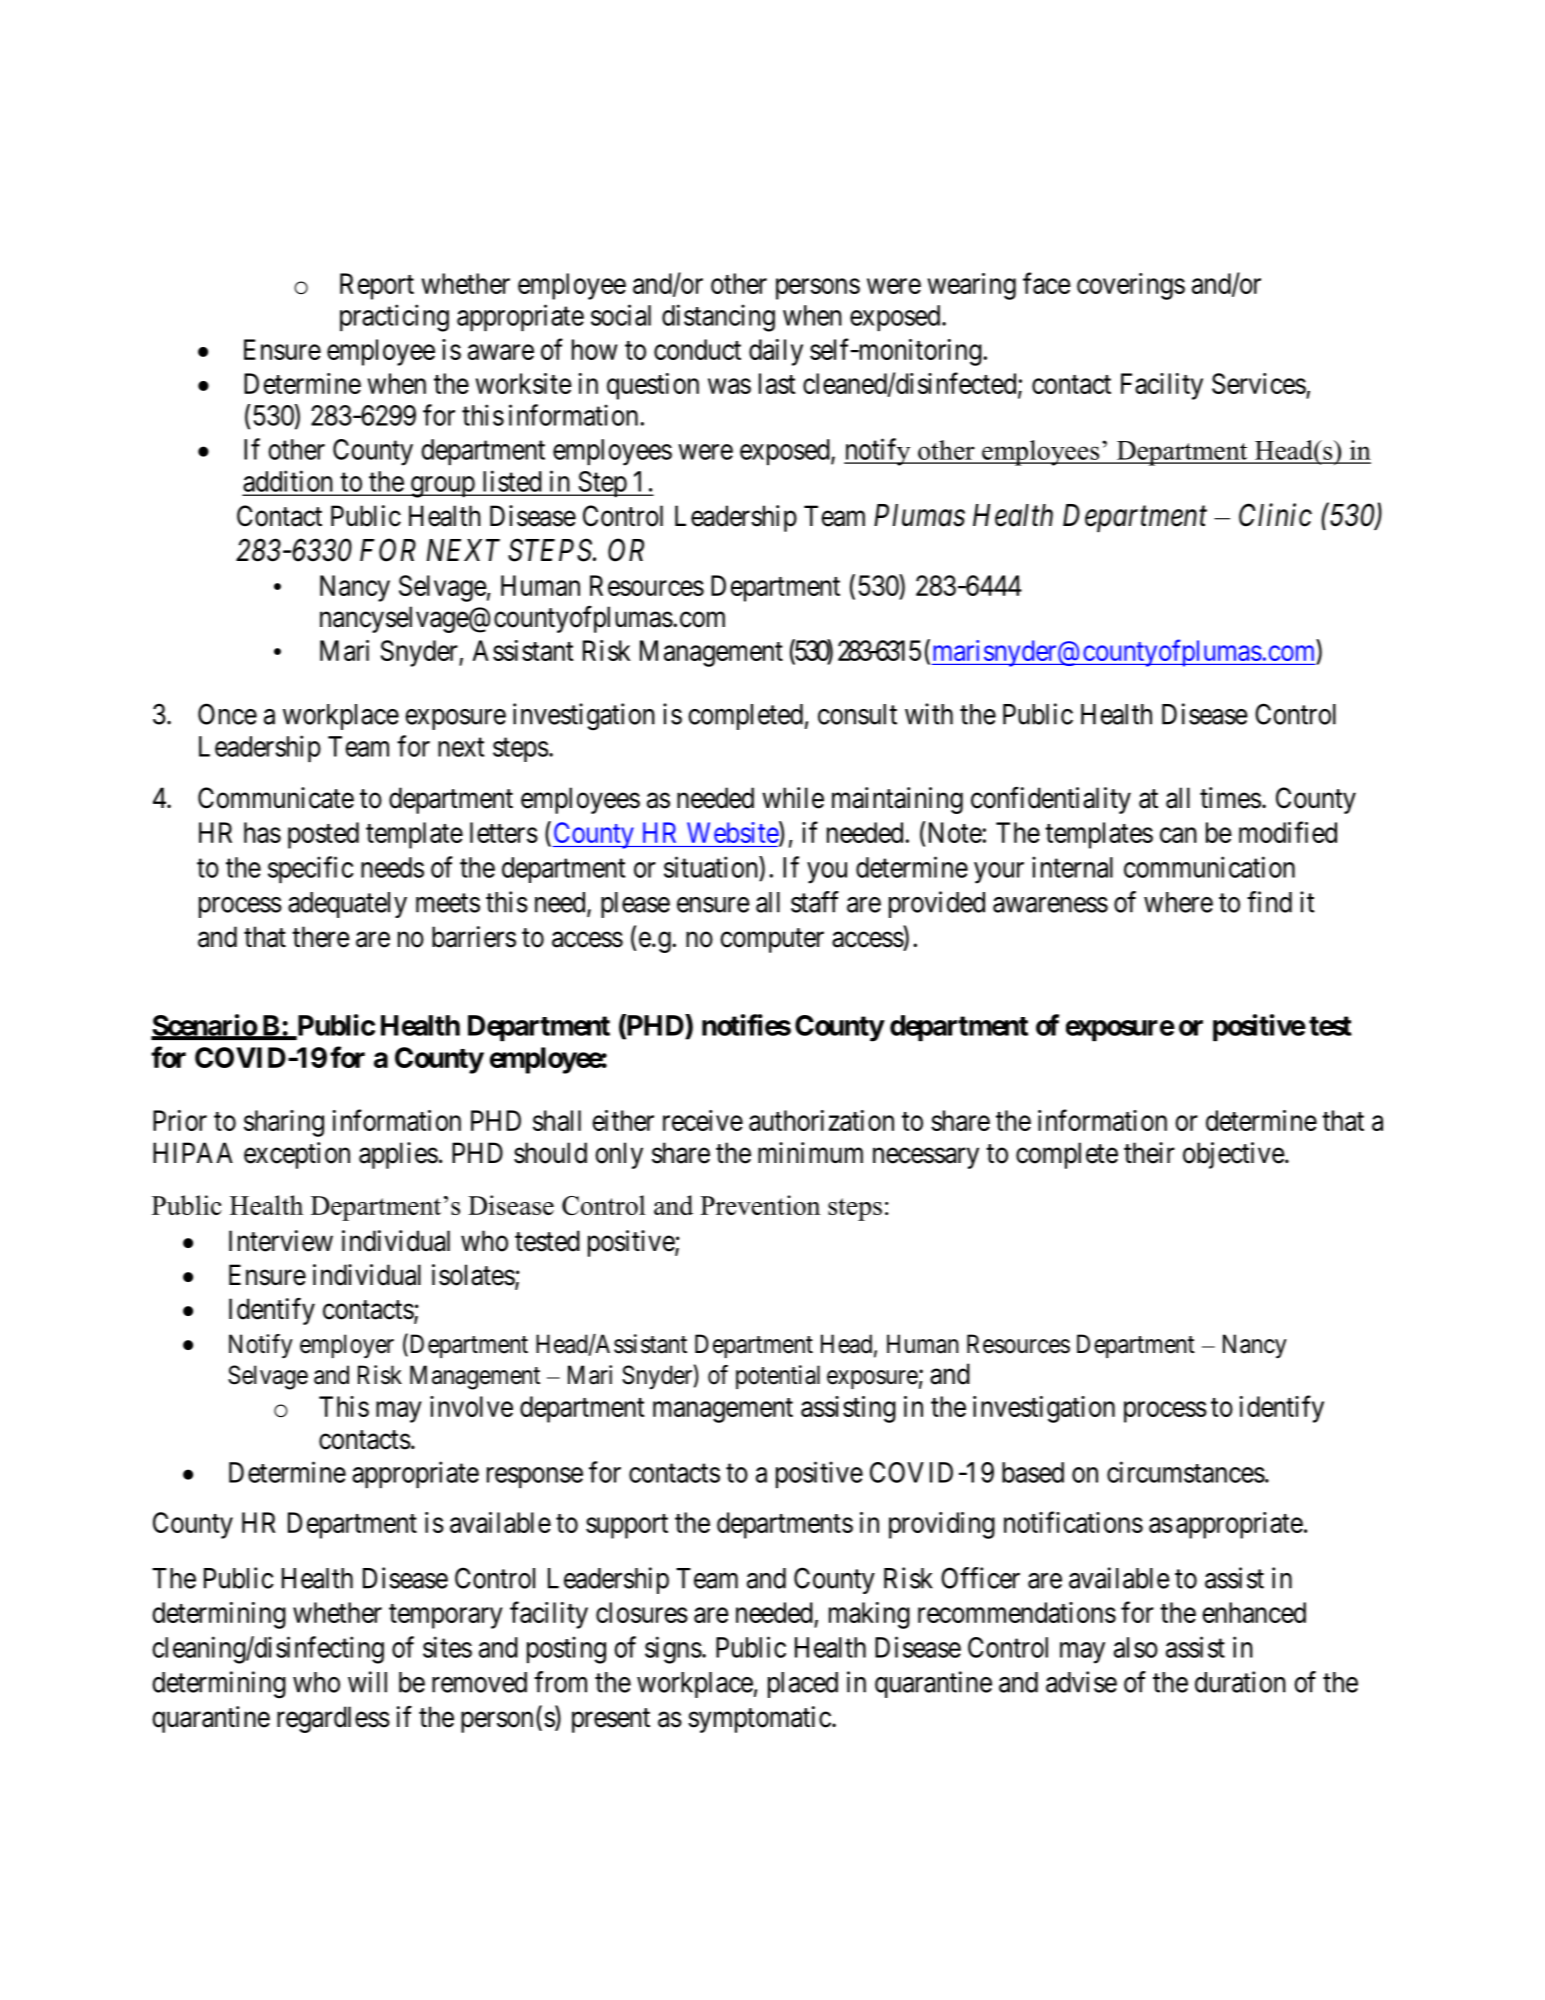 The image size is (1545, 2000). Describe the element at coordinates (718, 318) in the screenshot. I see `distancing` at that location.
